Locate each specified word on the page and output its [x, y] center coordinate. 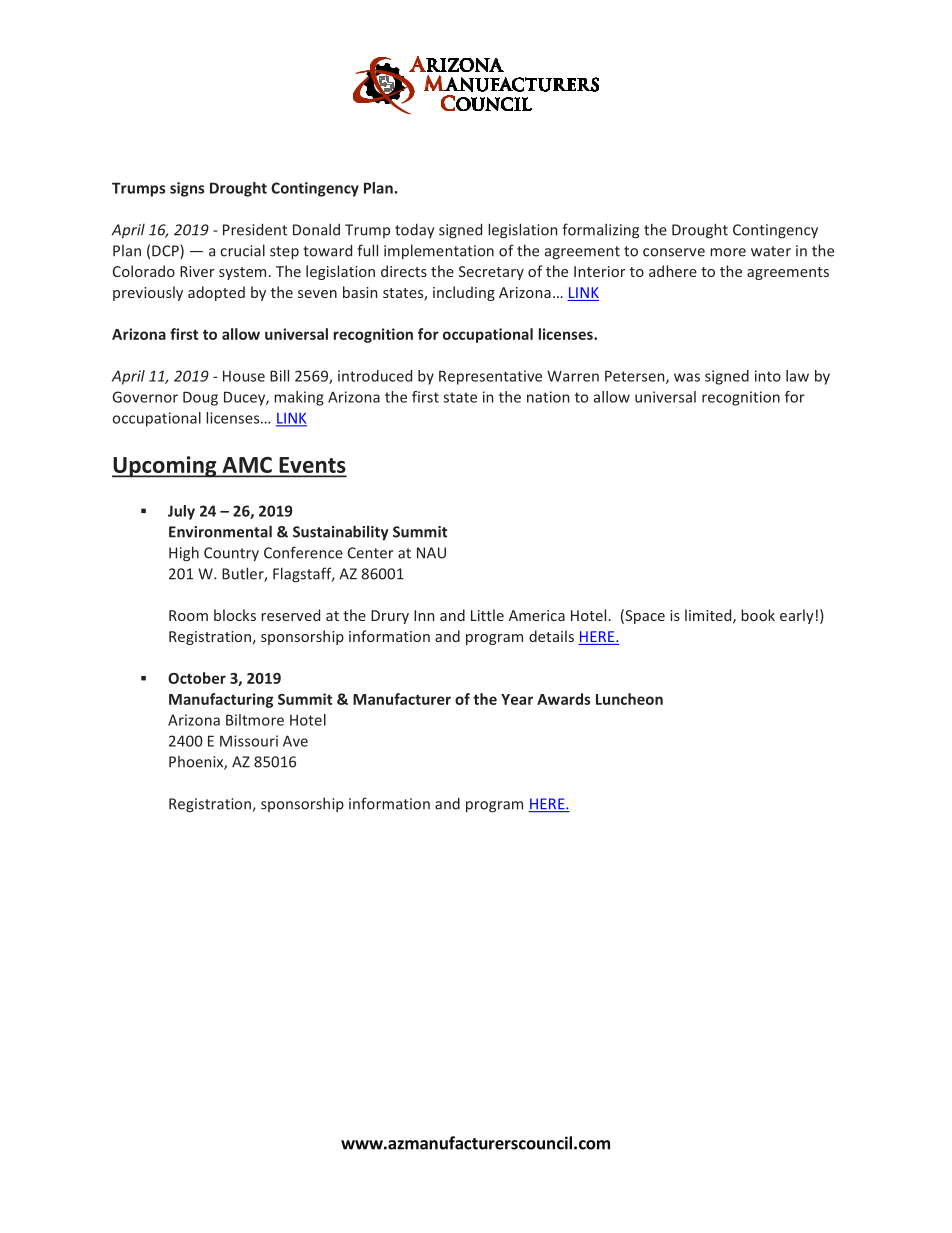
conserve [674, 252]
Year [517, 699]
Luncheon [629, 699]
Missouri [249, 741]
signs [187, 189]
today [415, 230]
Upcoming [165, 467]
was [687, 377]
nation [548, 397]
